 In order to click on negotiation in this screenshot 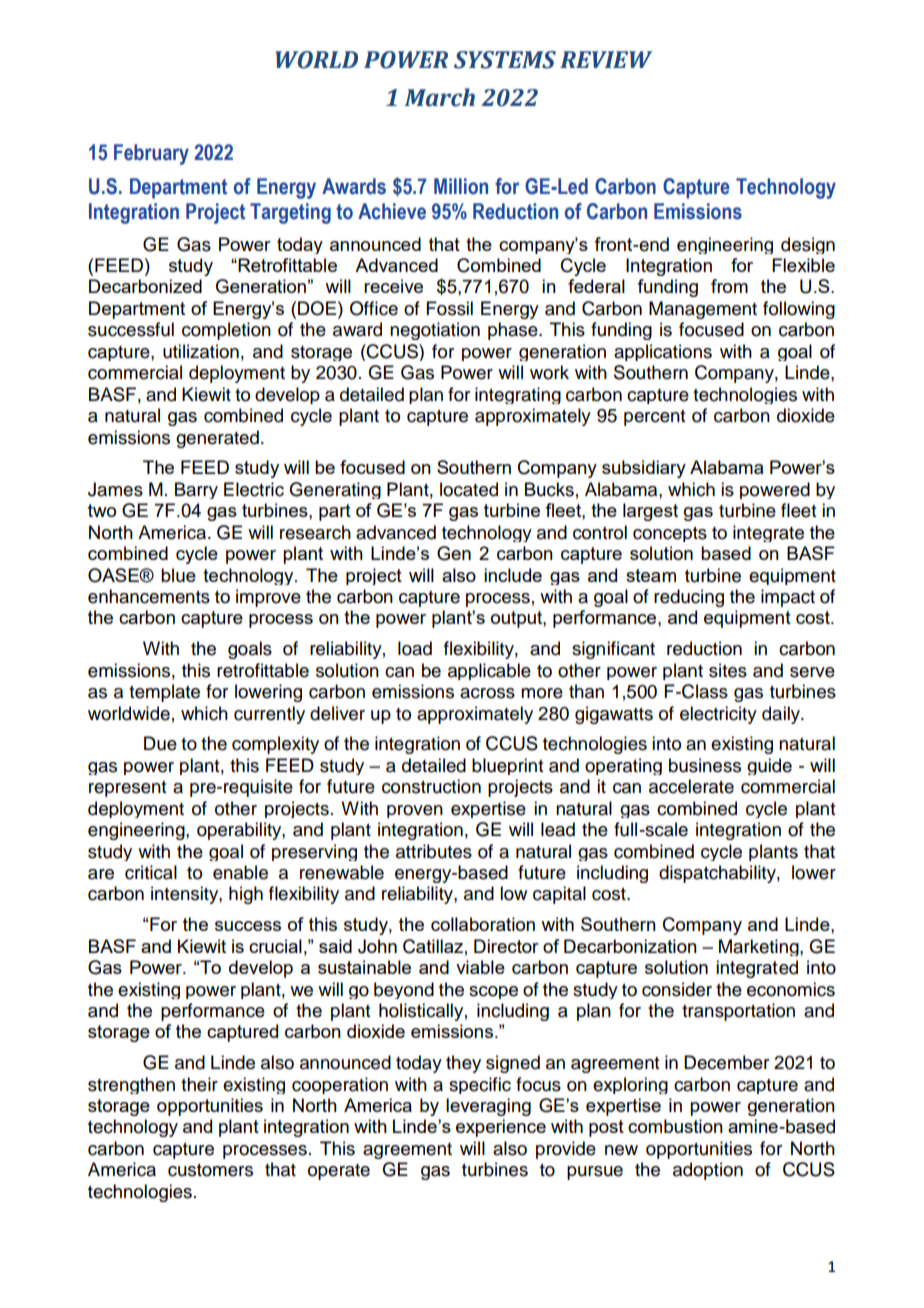, I will do `click(435, 331)`.
